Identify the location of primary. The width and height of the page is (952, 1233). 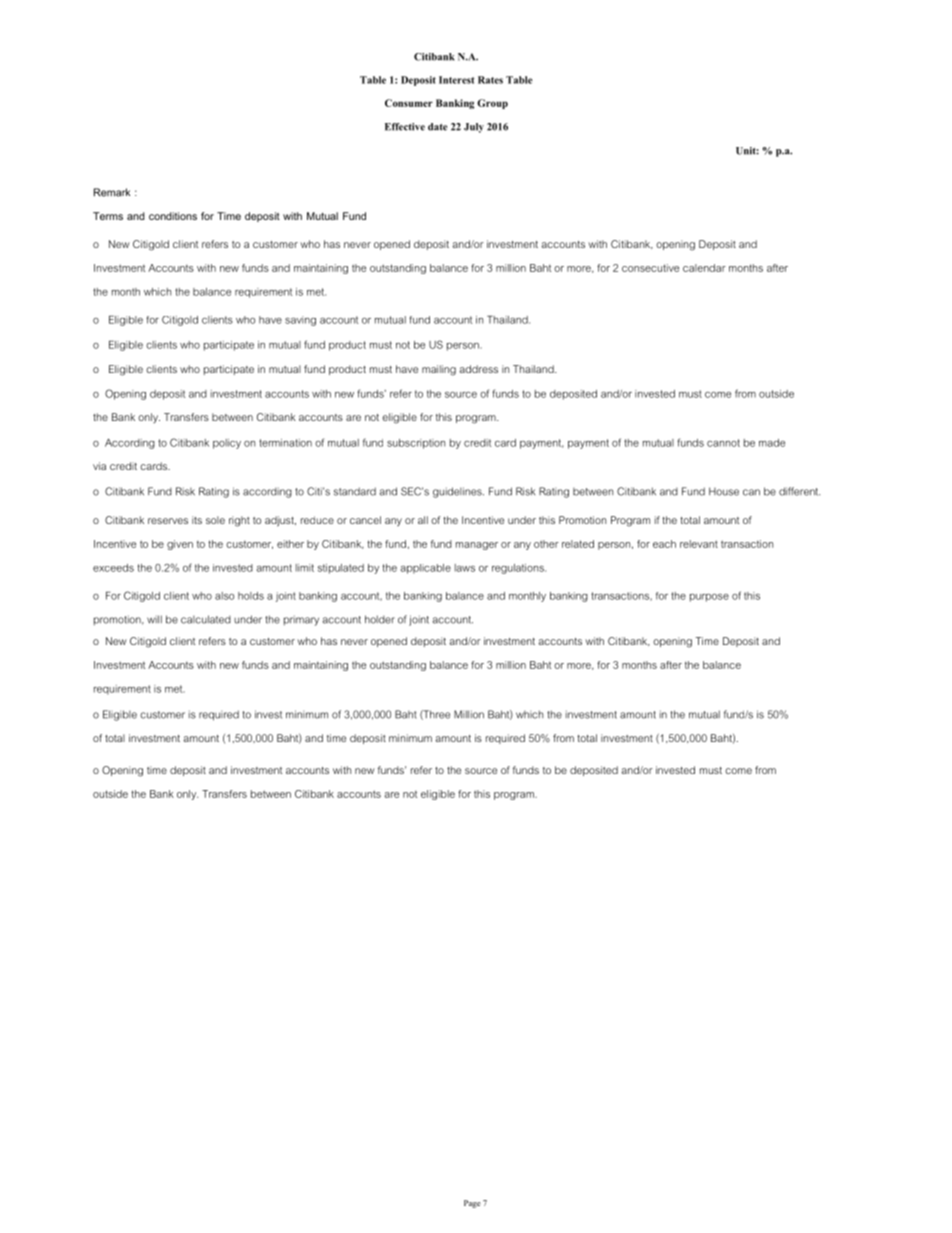
(301, 620).
